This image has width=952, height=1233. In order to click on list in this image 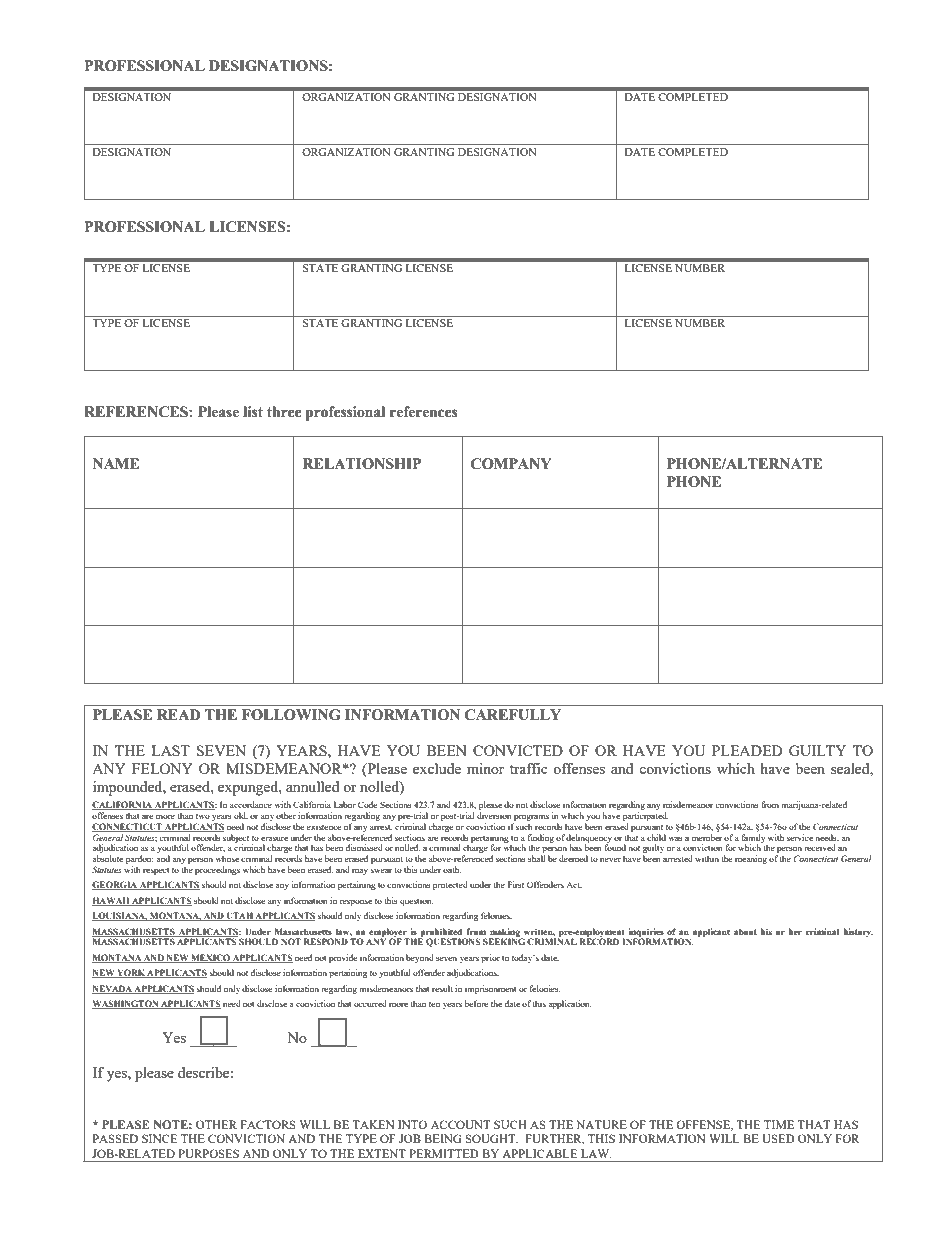, I will do `click(253, 412)`.
